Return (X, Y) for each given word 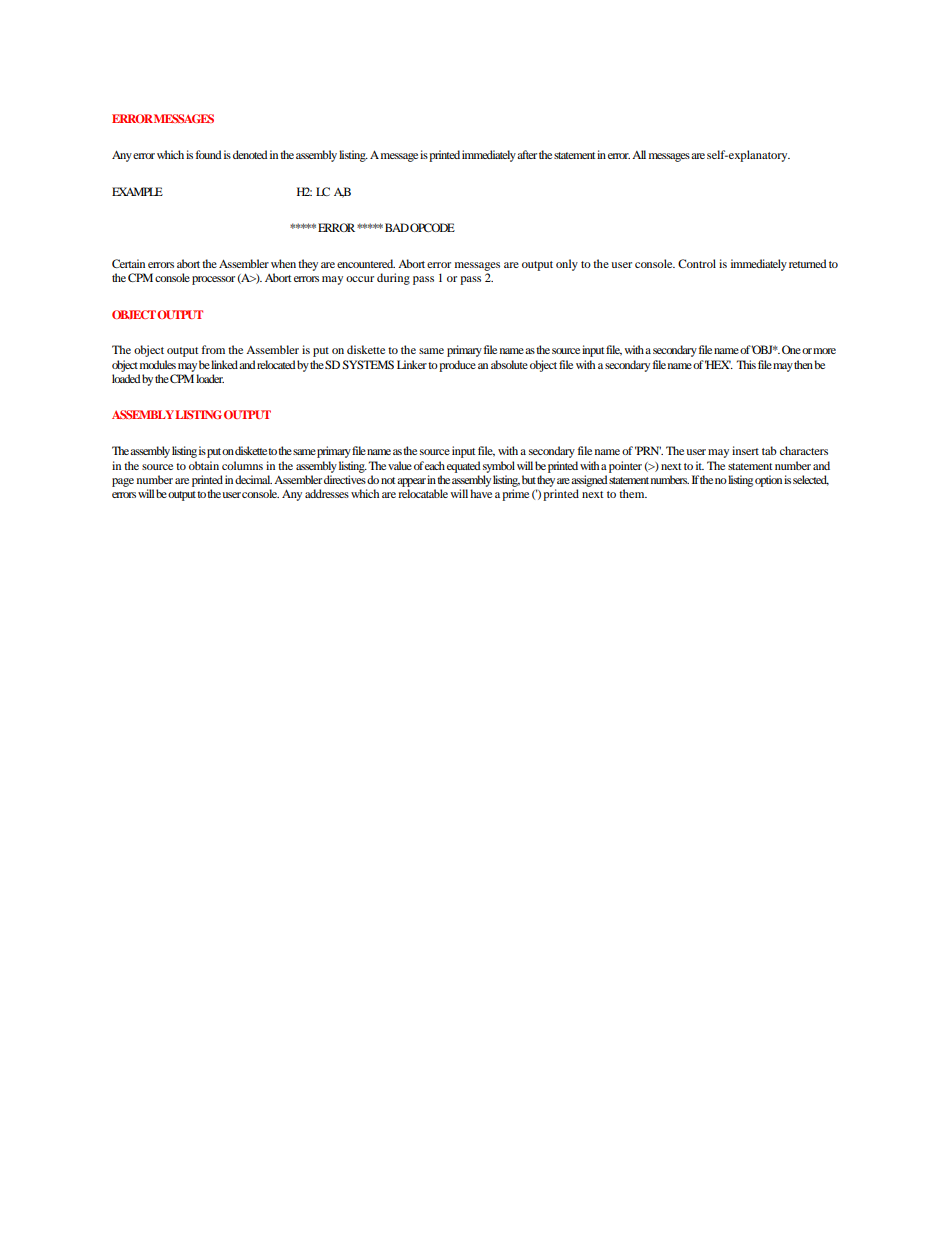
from (213, 349)
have (481, 493)
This (746, 364)
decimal (253, 479)
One (791, 349)
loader (210, 378)
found (209, 154)
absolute (509, 364)
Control (697, 263)
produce (457, 366)
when (283, 263)
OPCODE (432, 227)
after (527, 154)
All (639, 154)
